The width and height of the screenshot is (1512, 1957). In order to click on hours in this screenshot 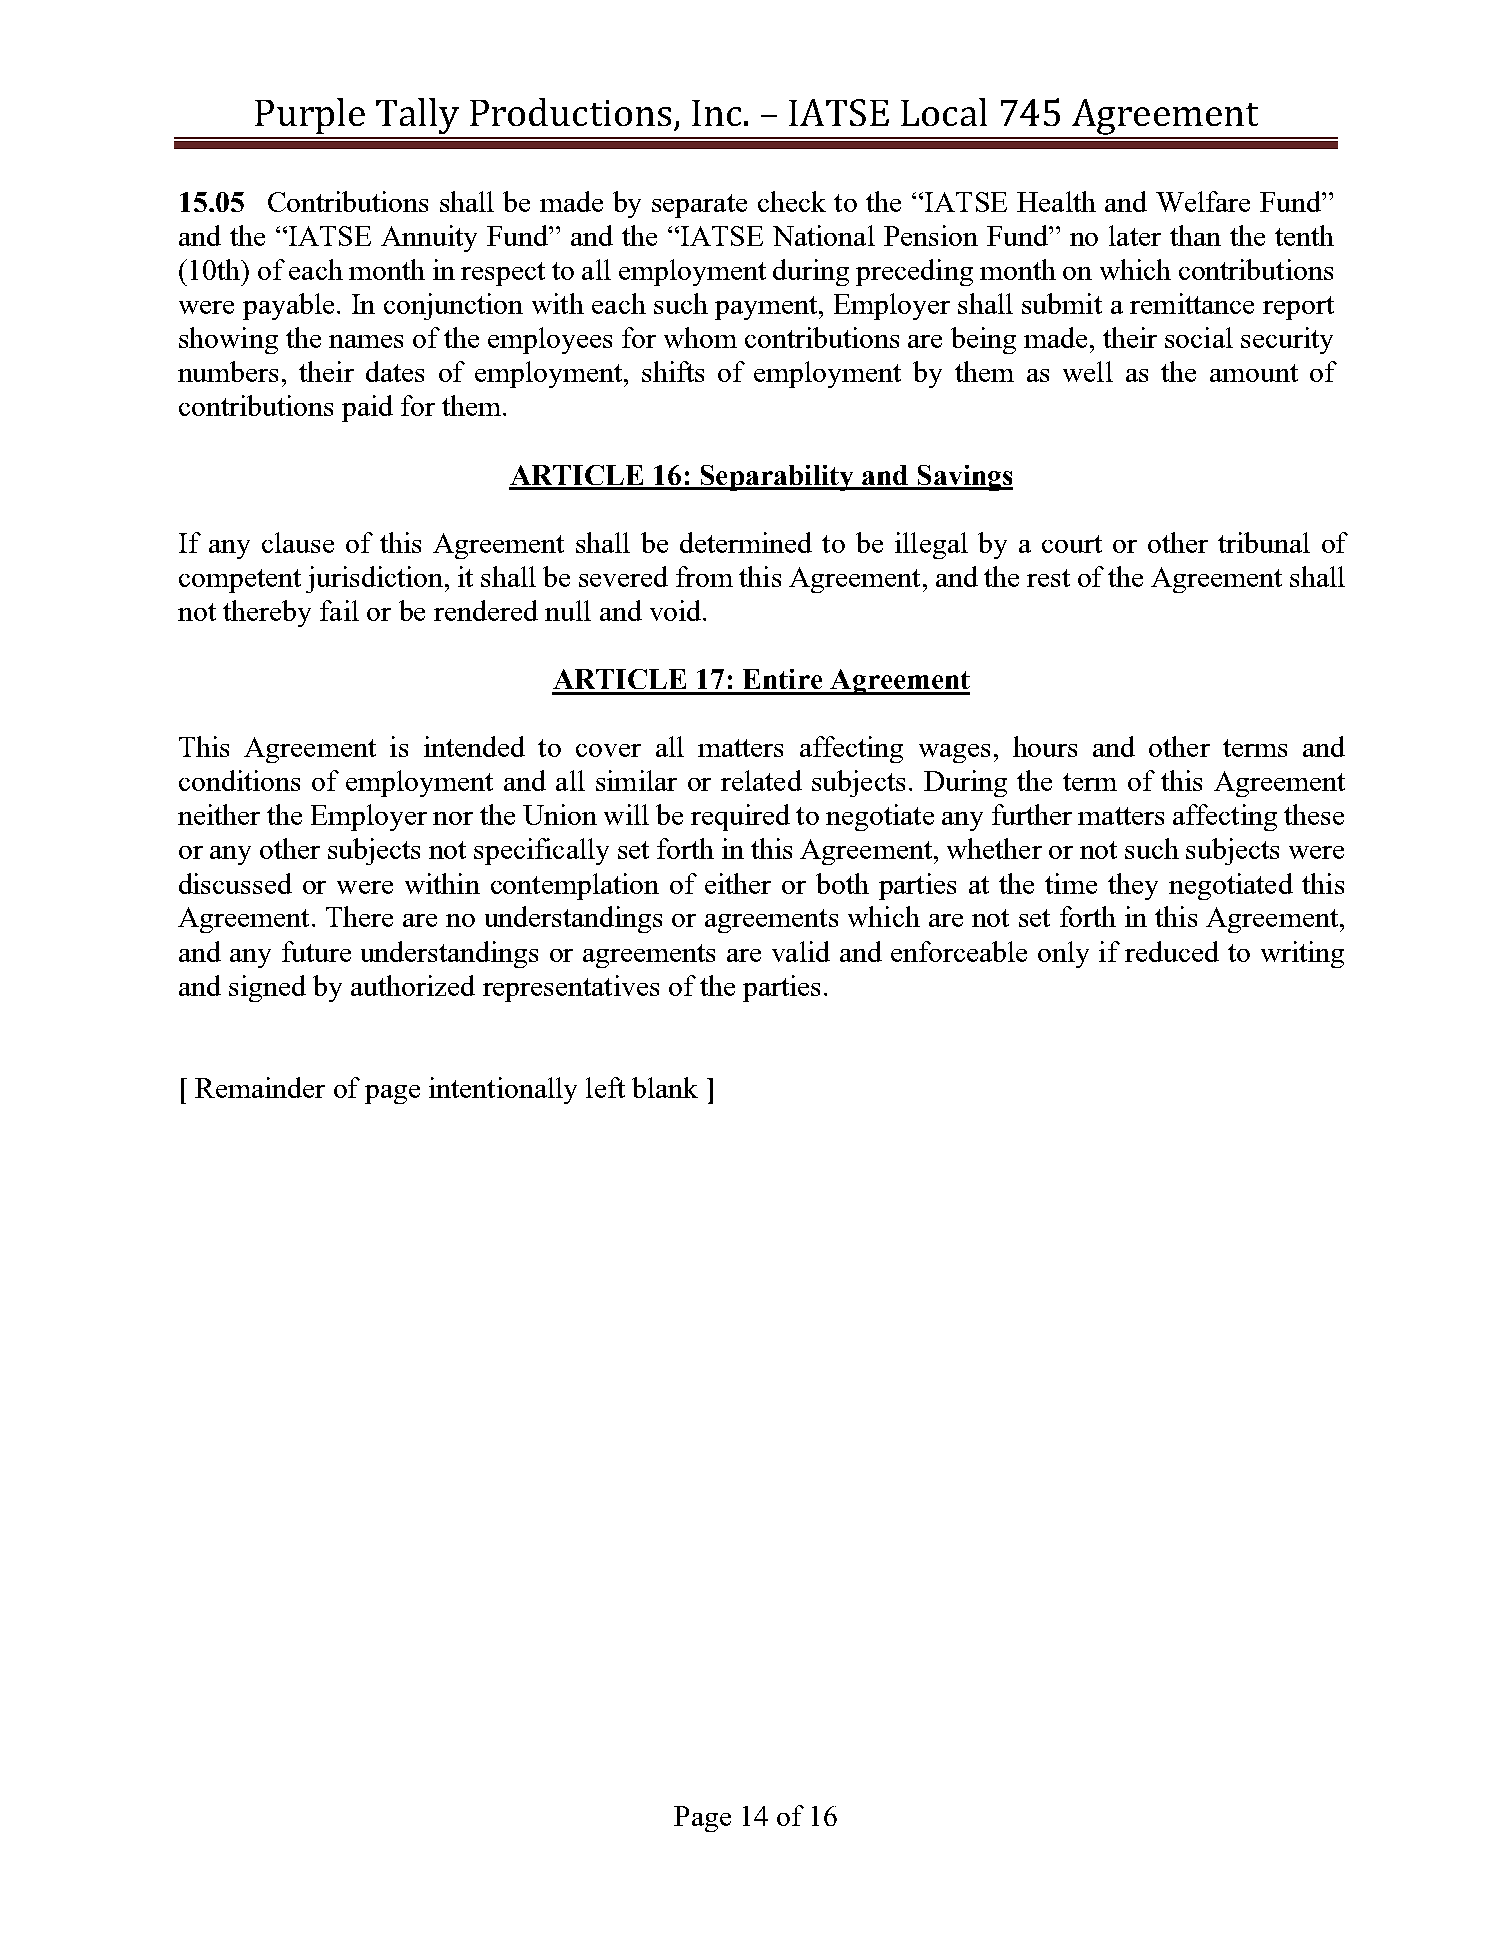, I will do `click(1045, 746)`.
